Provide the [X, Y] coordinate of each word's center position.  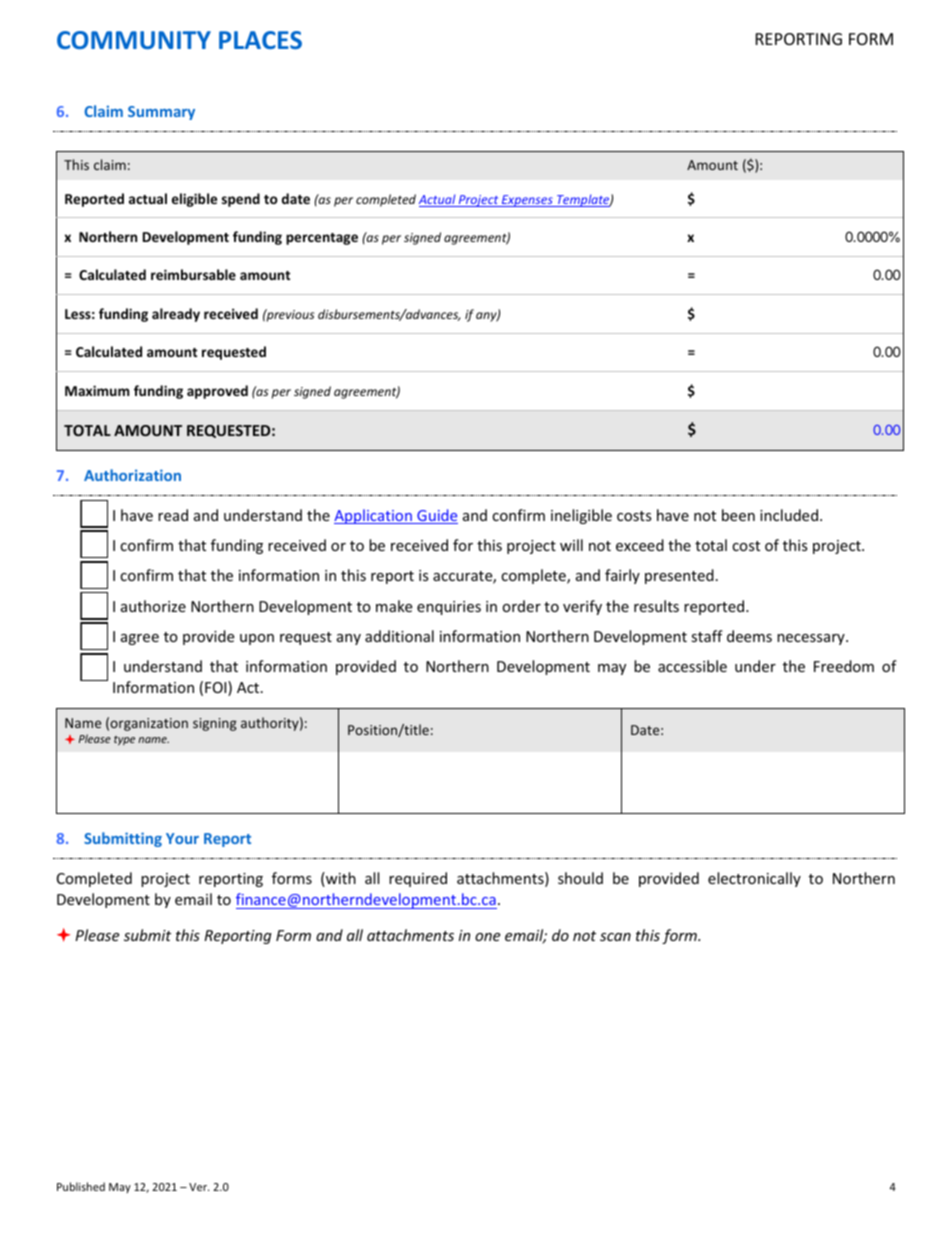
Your [182, 838]
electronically [754, 879]
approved [217, 392]
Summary [161, 113]
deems [749, 636]
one [487, 937]
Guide [436, 516]
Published [81, 1186]
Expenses [527, 201]
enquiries [449, 608]
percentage [322, 239]
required [418, 879]
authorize [153, 606]
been [738, 515]
